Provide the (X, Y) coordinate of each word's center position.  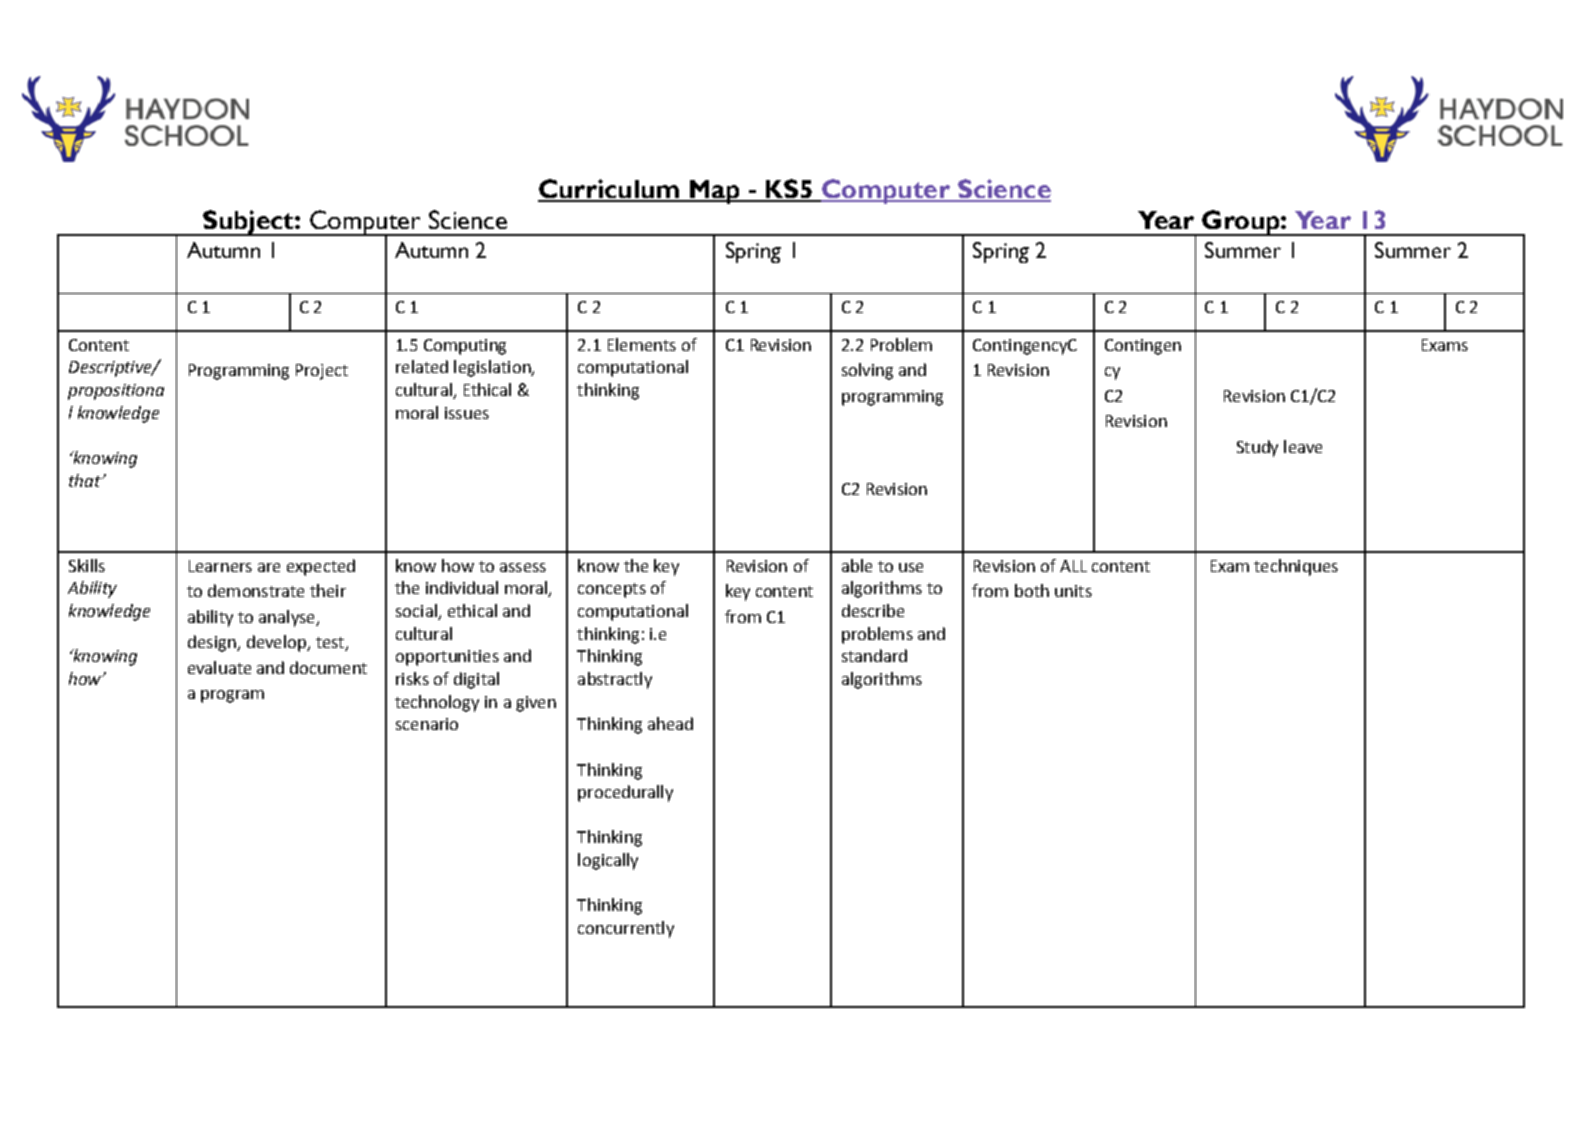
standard (874, 655)
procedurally (625, 793)
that (86, 480)
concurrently (626, 929)
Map (714, 192)
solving (867, 371)
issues (467, 413)
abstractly (615, 680)
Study (1257, 448)
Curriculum (609, 190)
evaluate (219, 667)
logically (608, 861)
